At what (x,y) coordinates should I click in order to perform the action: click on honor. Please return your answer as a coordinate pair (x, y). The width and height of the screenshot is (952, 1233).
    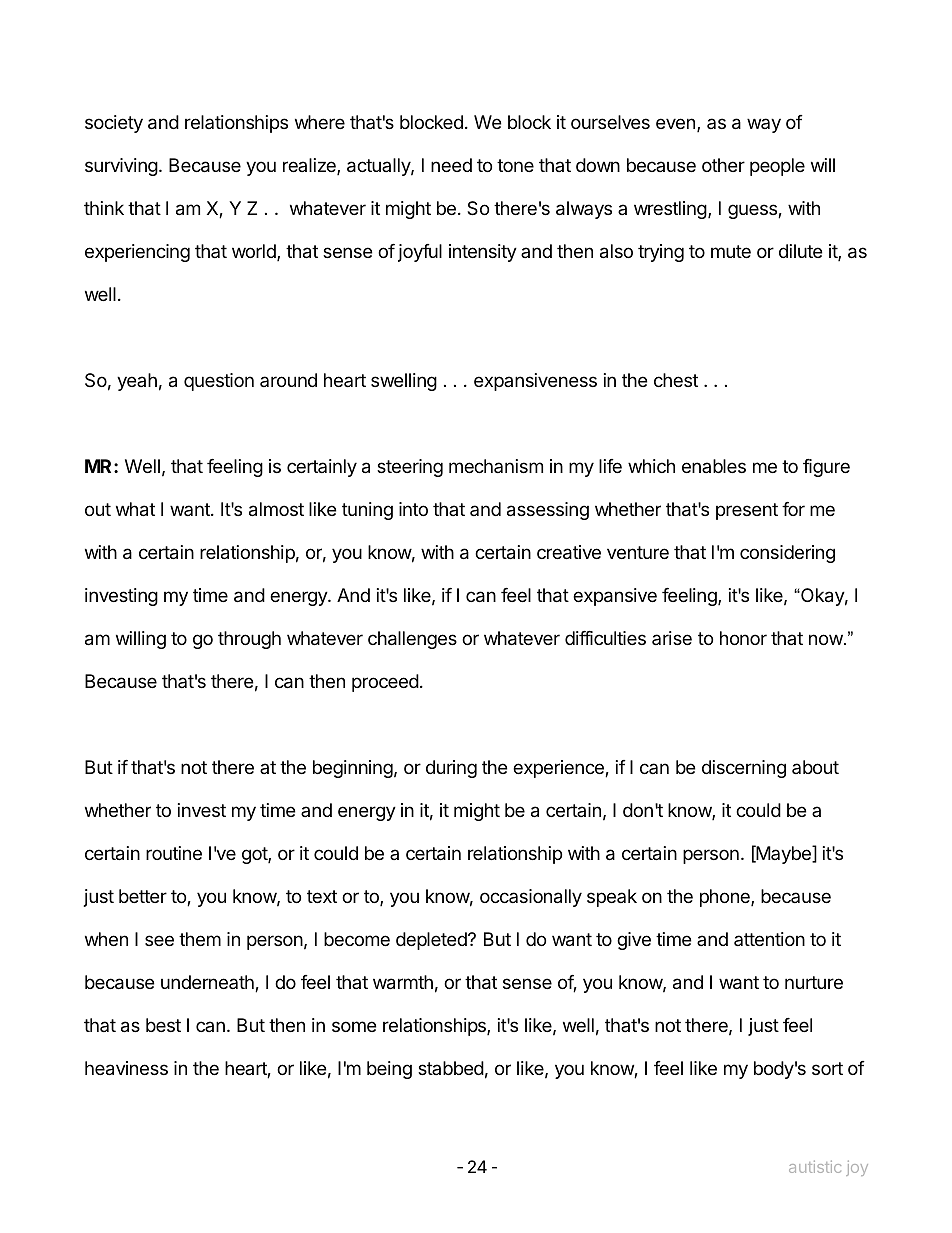
    Looking at the image, I should click on (743, 638).
